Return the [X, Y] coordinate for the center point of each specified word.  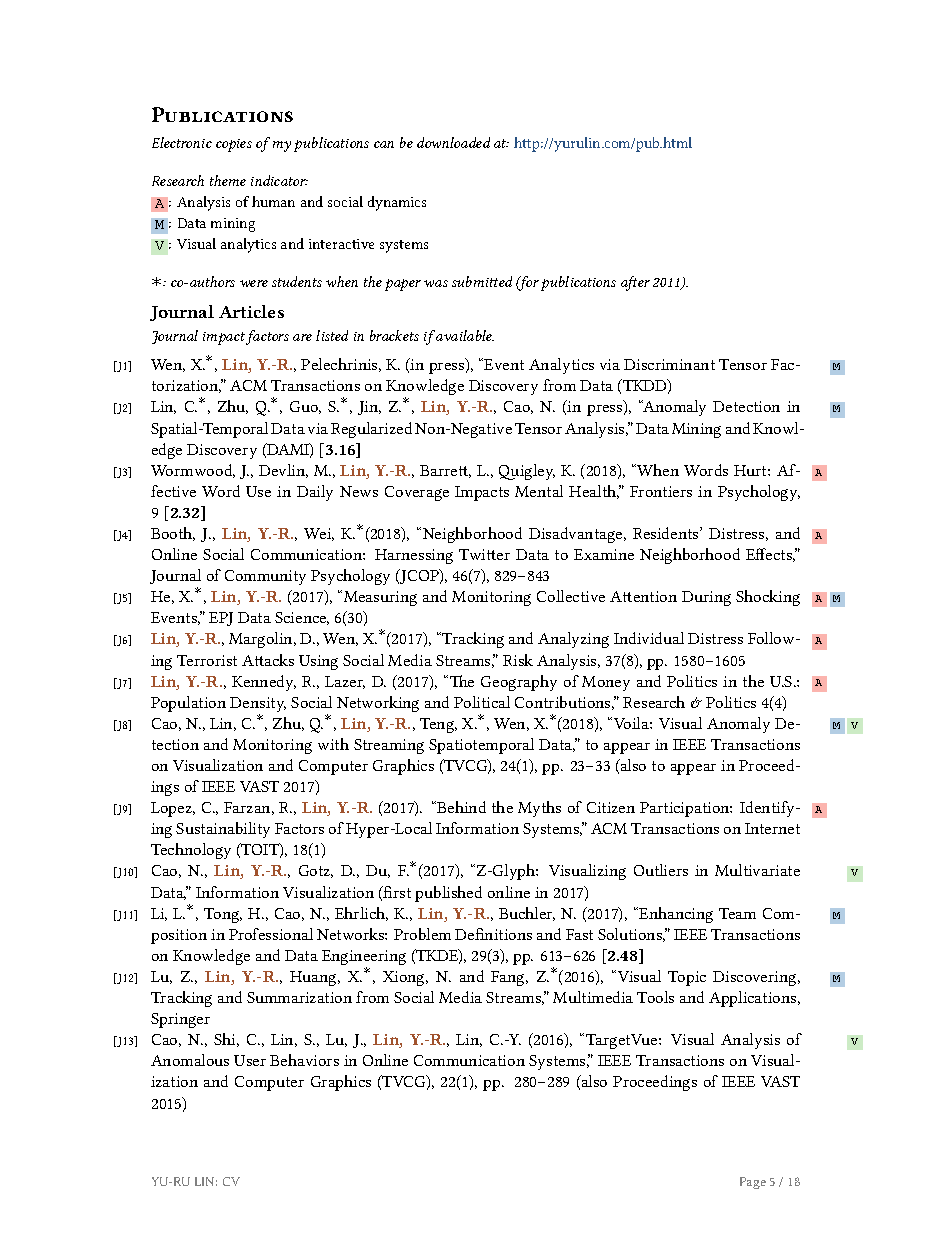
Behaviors [304, 1060]
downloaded [453, 142]
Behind [460, 807]
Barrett [445, 471]
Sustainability [223, 830]
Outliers [661, 870]
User [250, 1060]
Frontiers [661, 491]
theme [228, 180]
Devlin [283, 471]
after [635, 283]
